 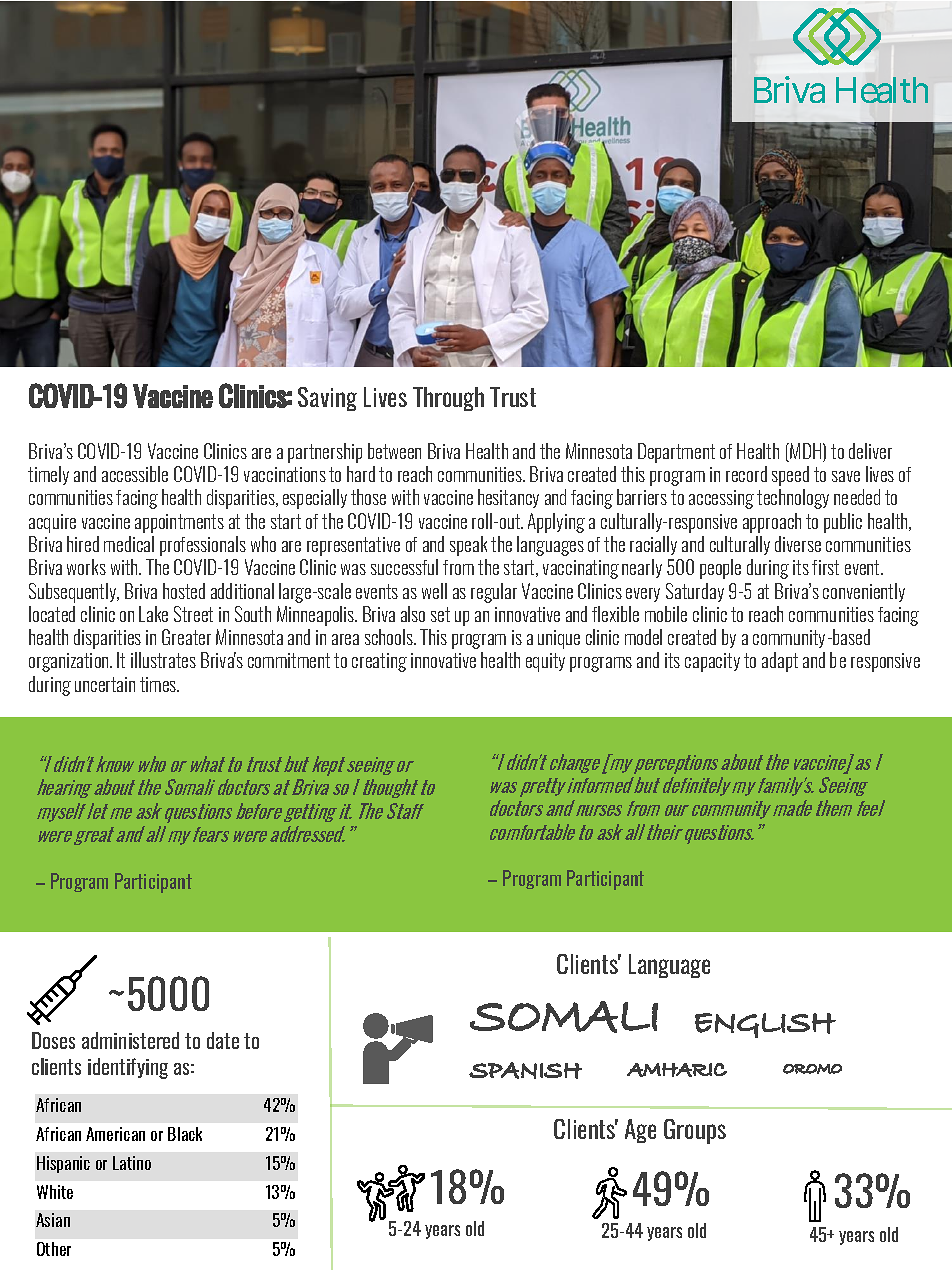 I want to click on Lake, so click(x=153, y=614).
